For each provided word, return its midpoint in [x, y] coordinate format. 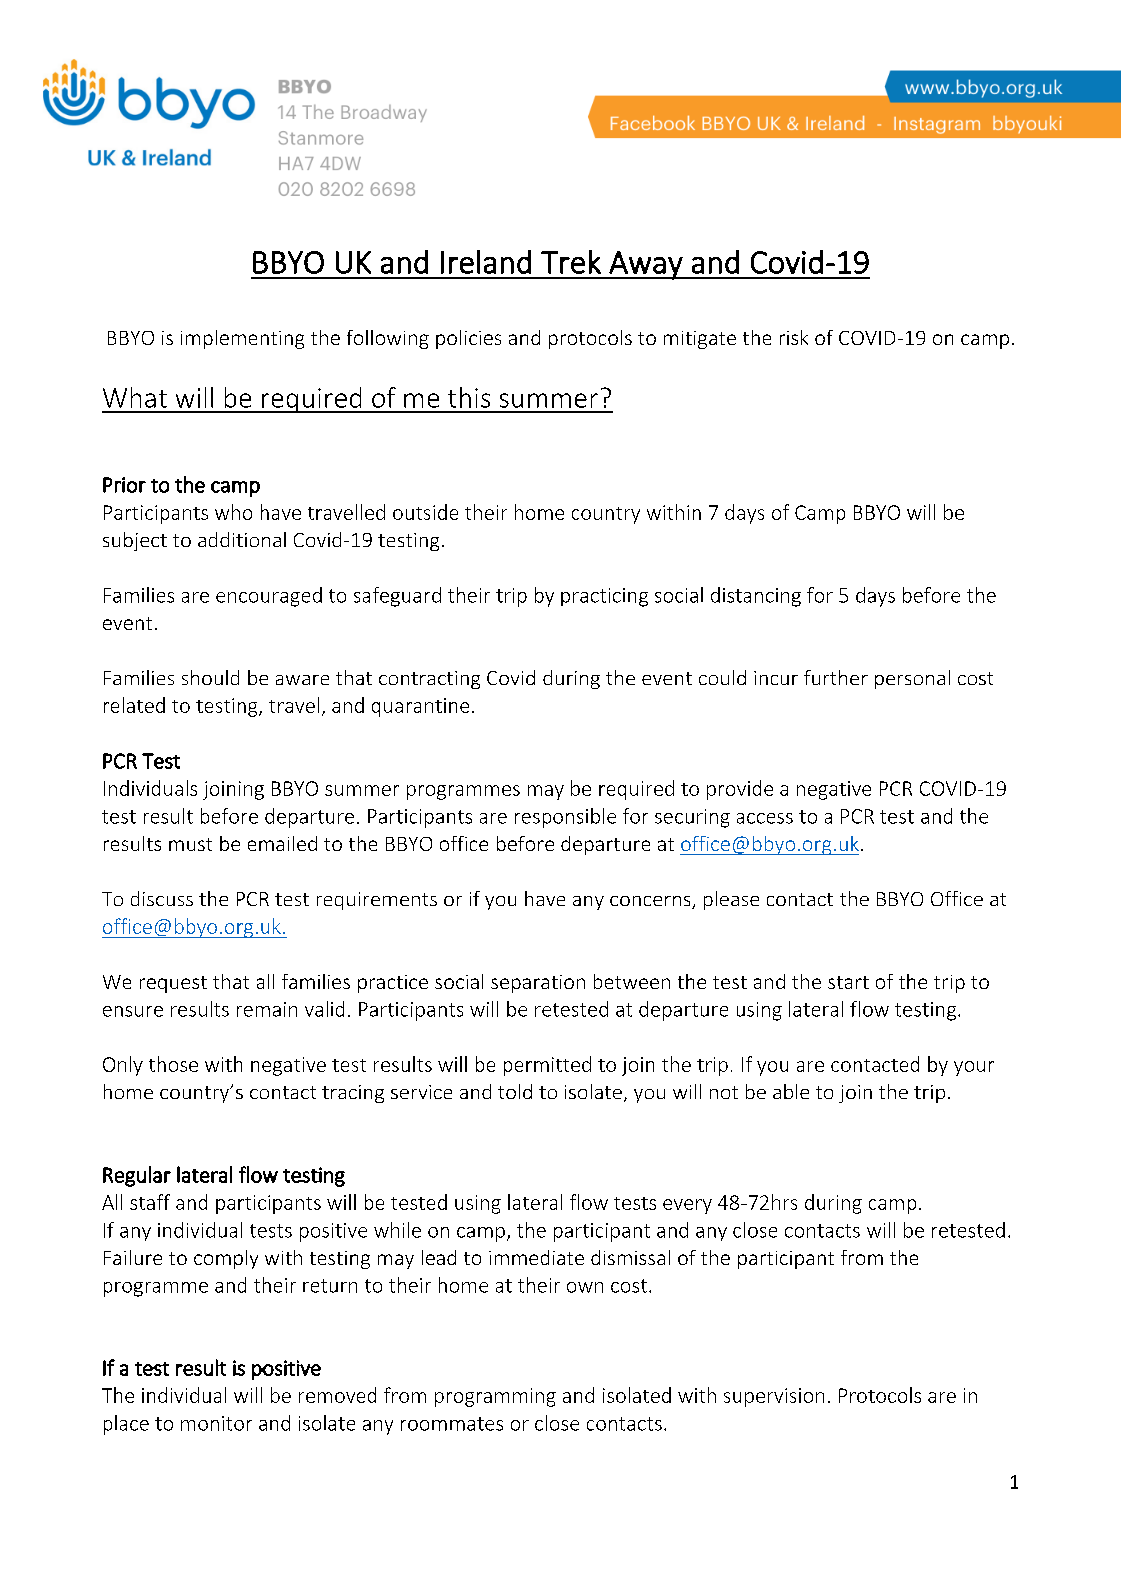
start [848, 982]
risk [794, 337]
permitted [547, 1066]
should [210, 677]
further [836, 677]
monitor [216, 1423]
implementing [242, 339]
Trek [571, 262]
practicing [604, 597]
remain [267, 1009]
